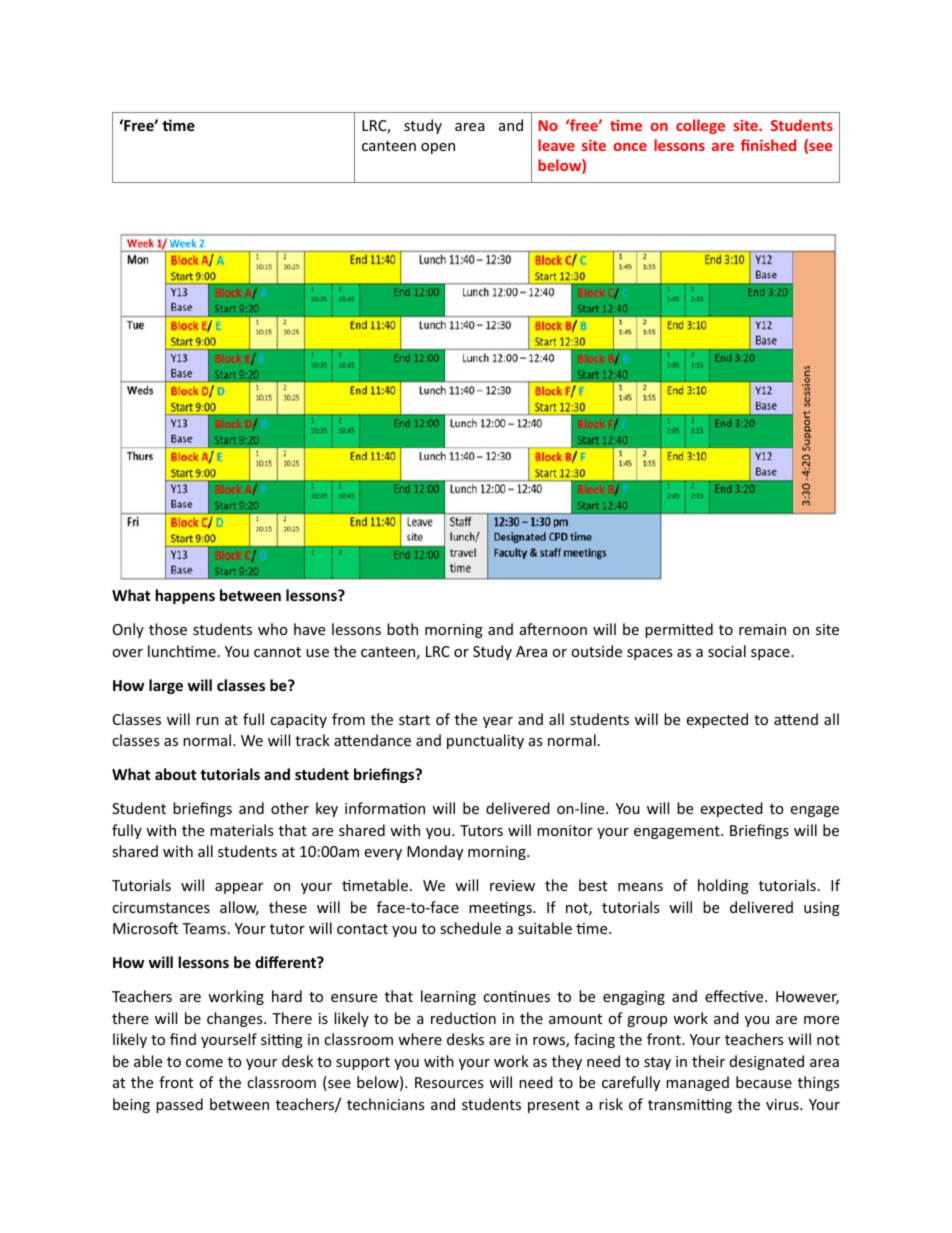 This image has height=1233, width=952. Describe the element at coordinates (402, 629) in the image. I see `both` at that location.
